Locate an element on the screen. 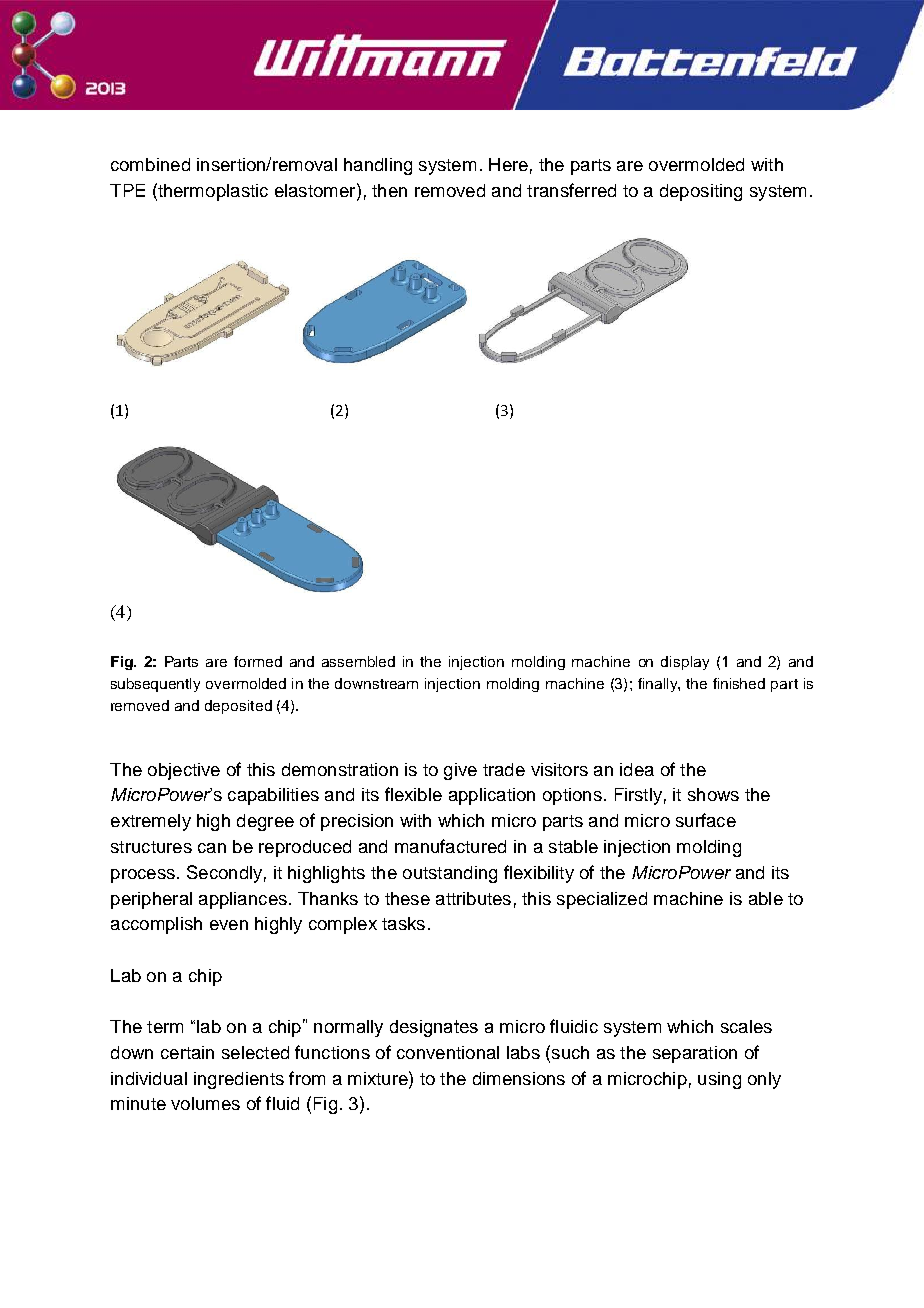 The image size is (924, 1308). then is located at coordinates (389, 190).
